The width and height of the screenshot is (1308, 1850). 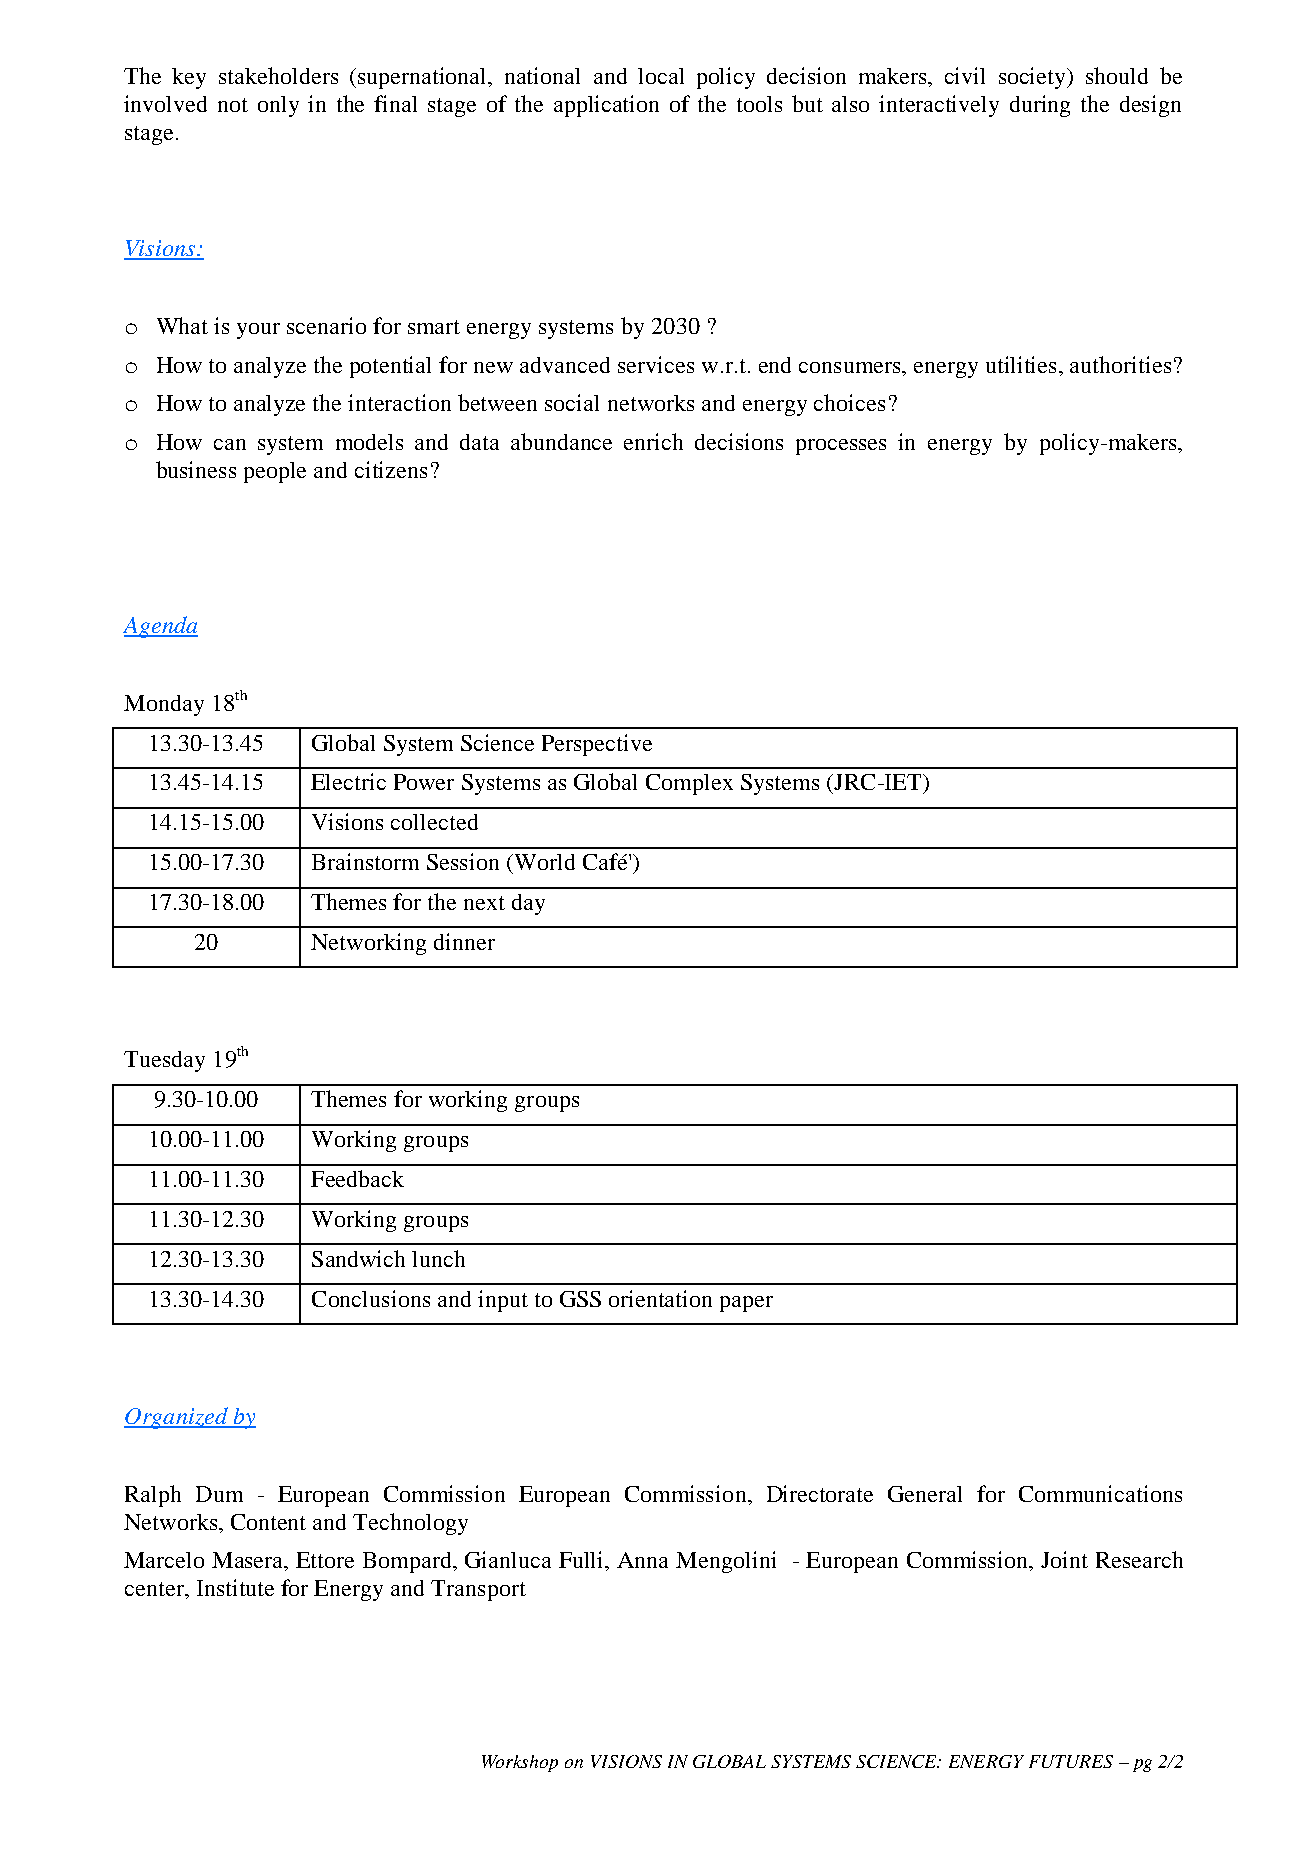 What do you see at coordinates (278, 106) in the screenshot?
I see `only` at bounding box center [278, 106].
